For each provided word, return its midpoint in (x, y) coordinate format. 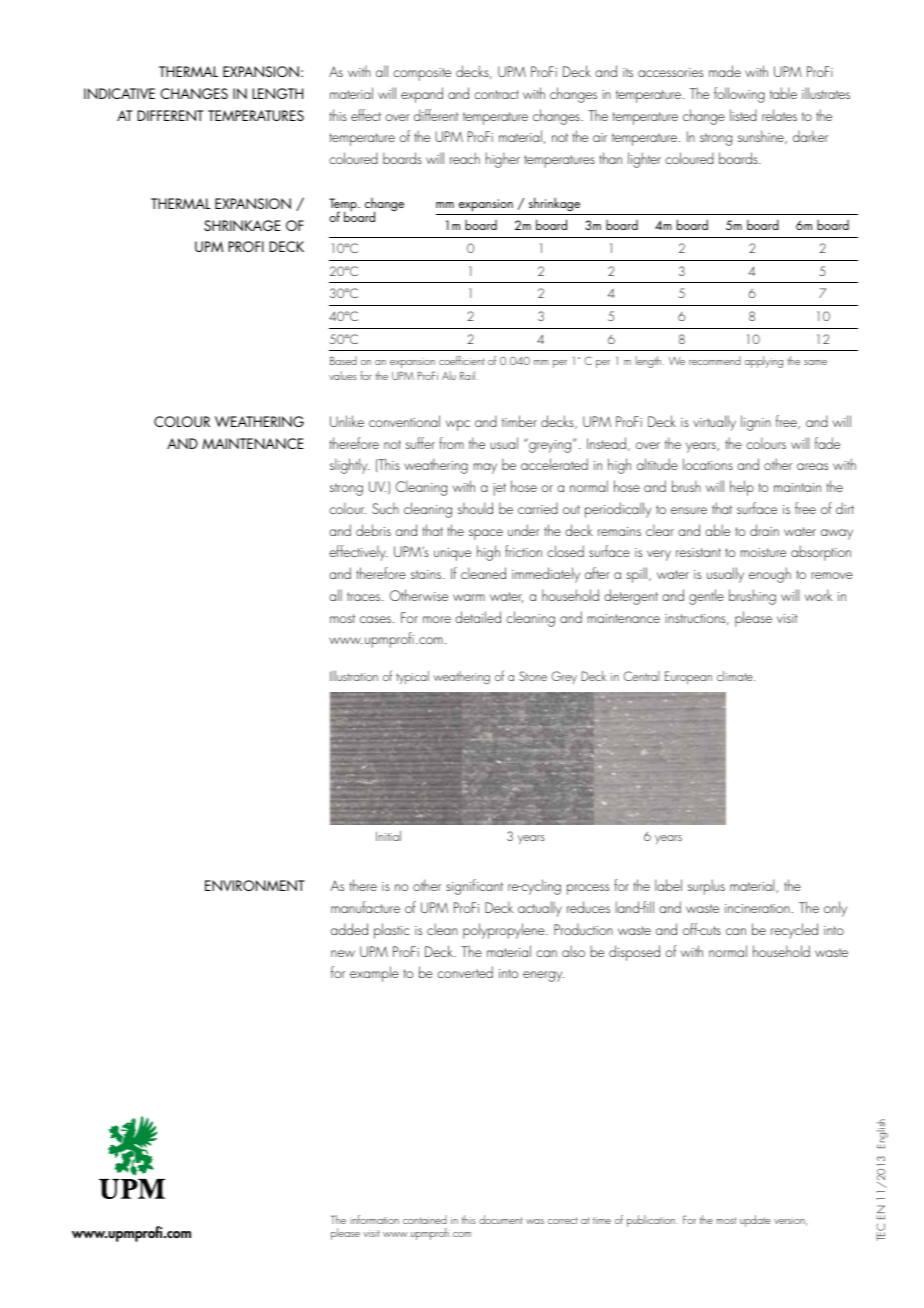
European (688, 677)
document (501, 1219)
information (374, 1219)
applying (764, 362)
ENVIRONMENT (255, 885)
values (343, 375)
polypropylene (505, 931)
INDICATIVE (119, 93)
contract (496, 94)
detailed (478, 617)
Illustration (354, 676)
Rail (467, 375)
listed (743, 115)
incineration (757, 908)
